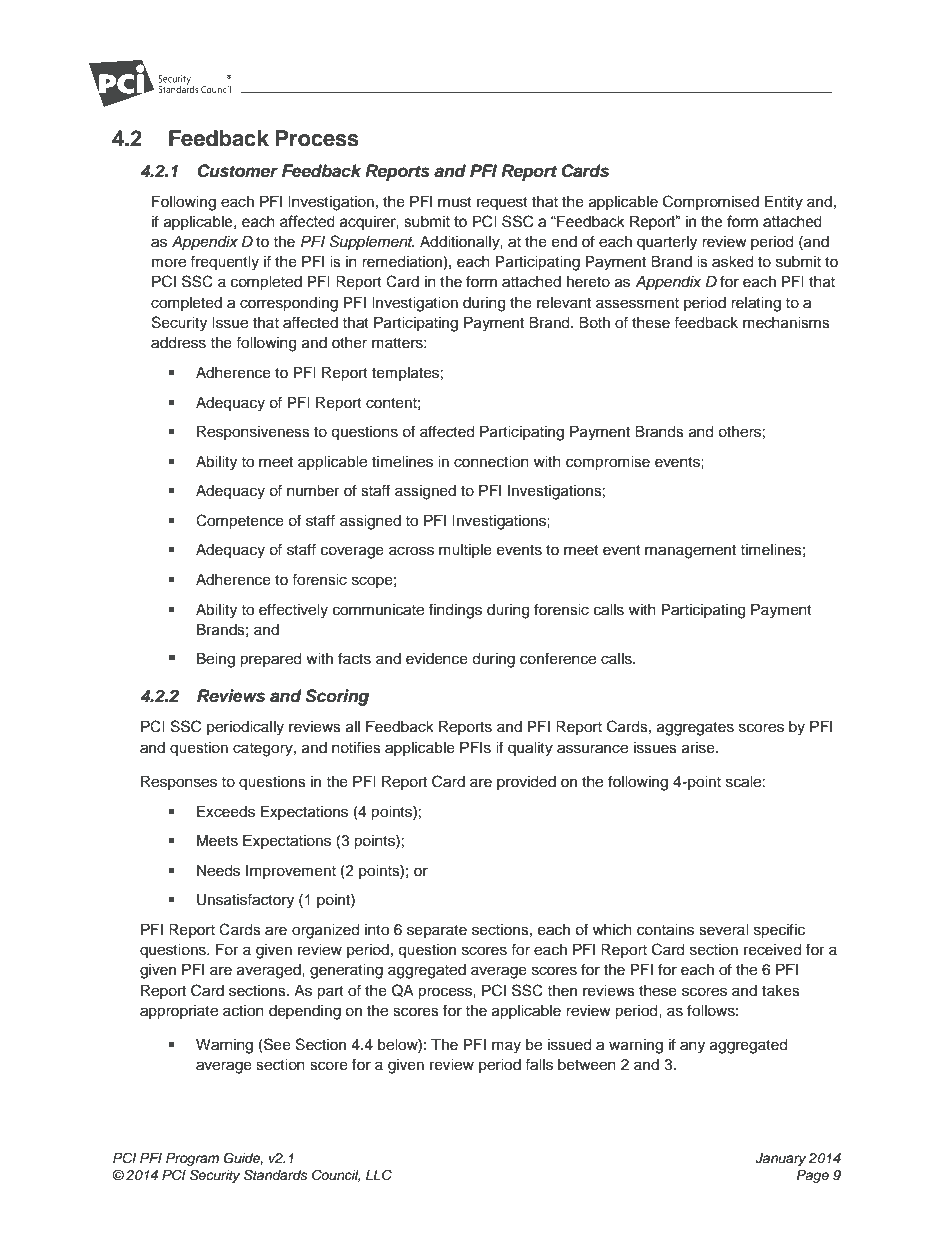 The height and width of the screenshot is (1233, 952). What do you see at coordinates (699, 748) in the screenshot?
I see `arise` at bounding box center [699, 748].
